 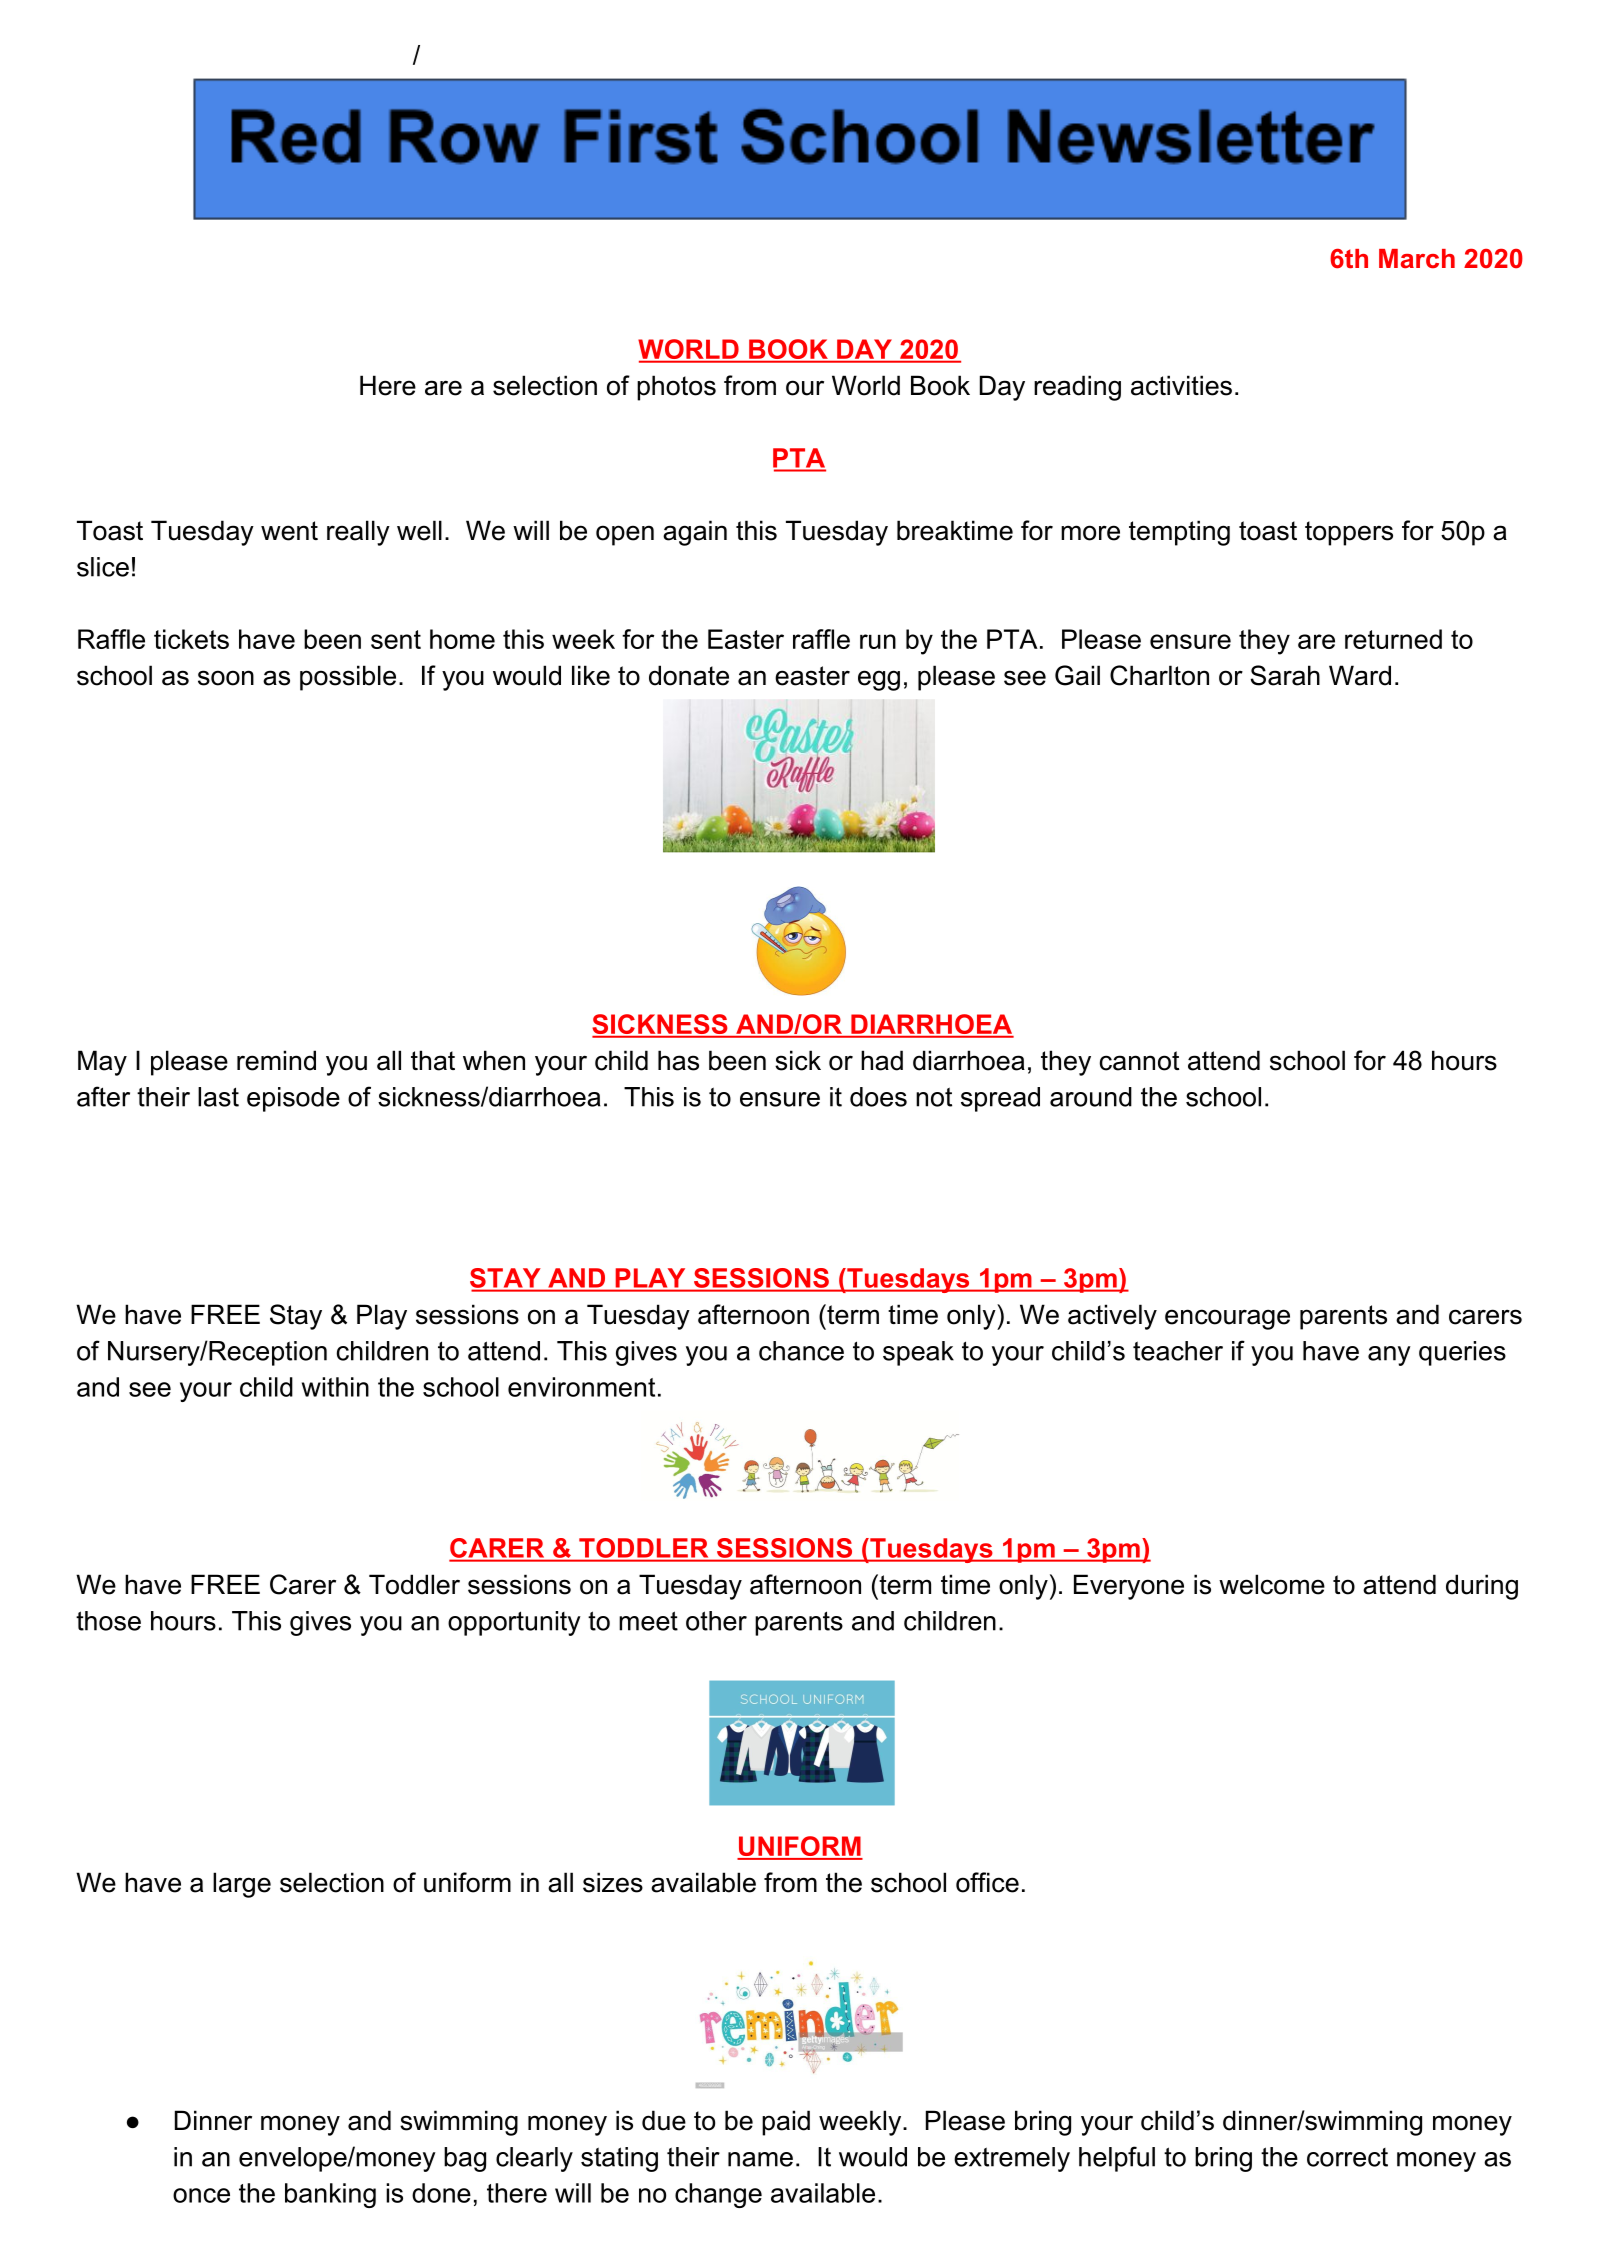 What do you see at coordinates (242, 1885) in the screenshot?
I see `large` at bounding box center [242, 1885].
